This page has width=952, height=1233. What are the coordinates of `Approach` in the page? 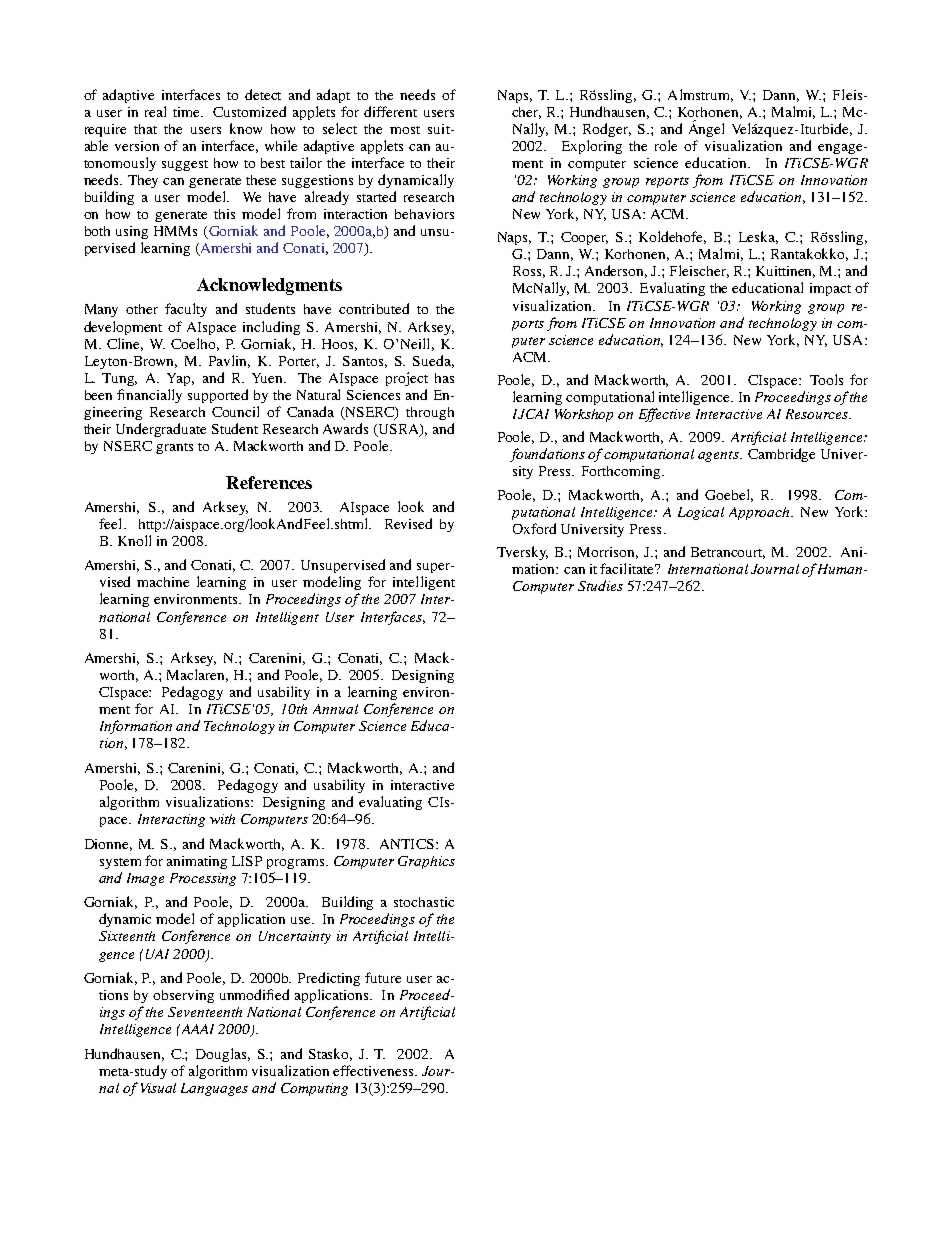 It's located at (760, 513).
